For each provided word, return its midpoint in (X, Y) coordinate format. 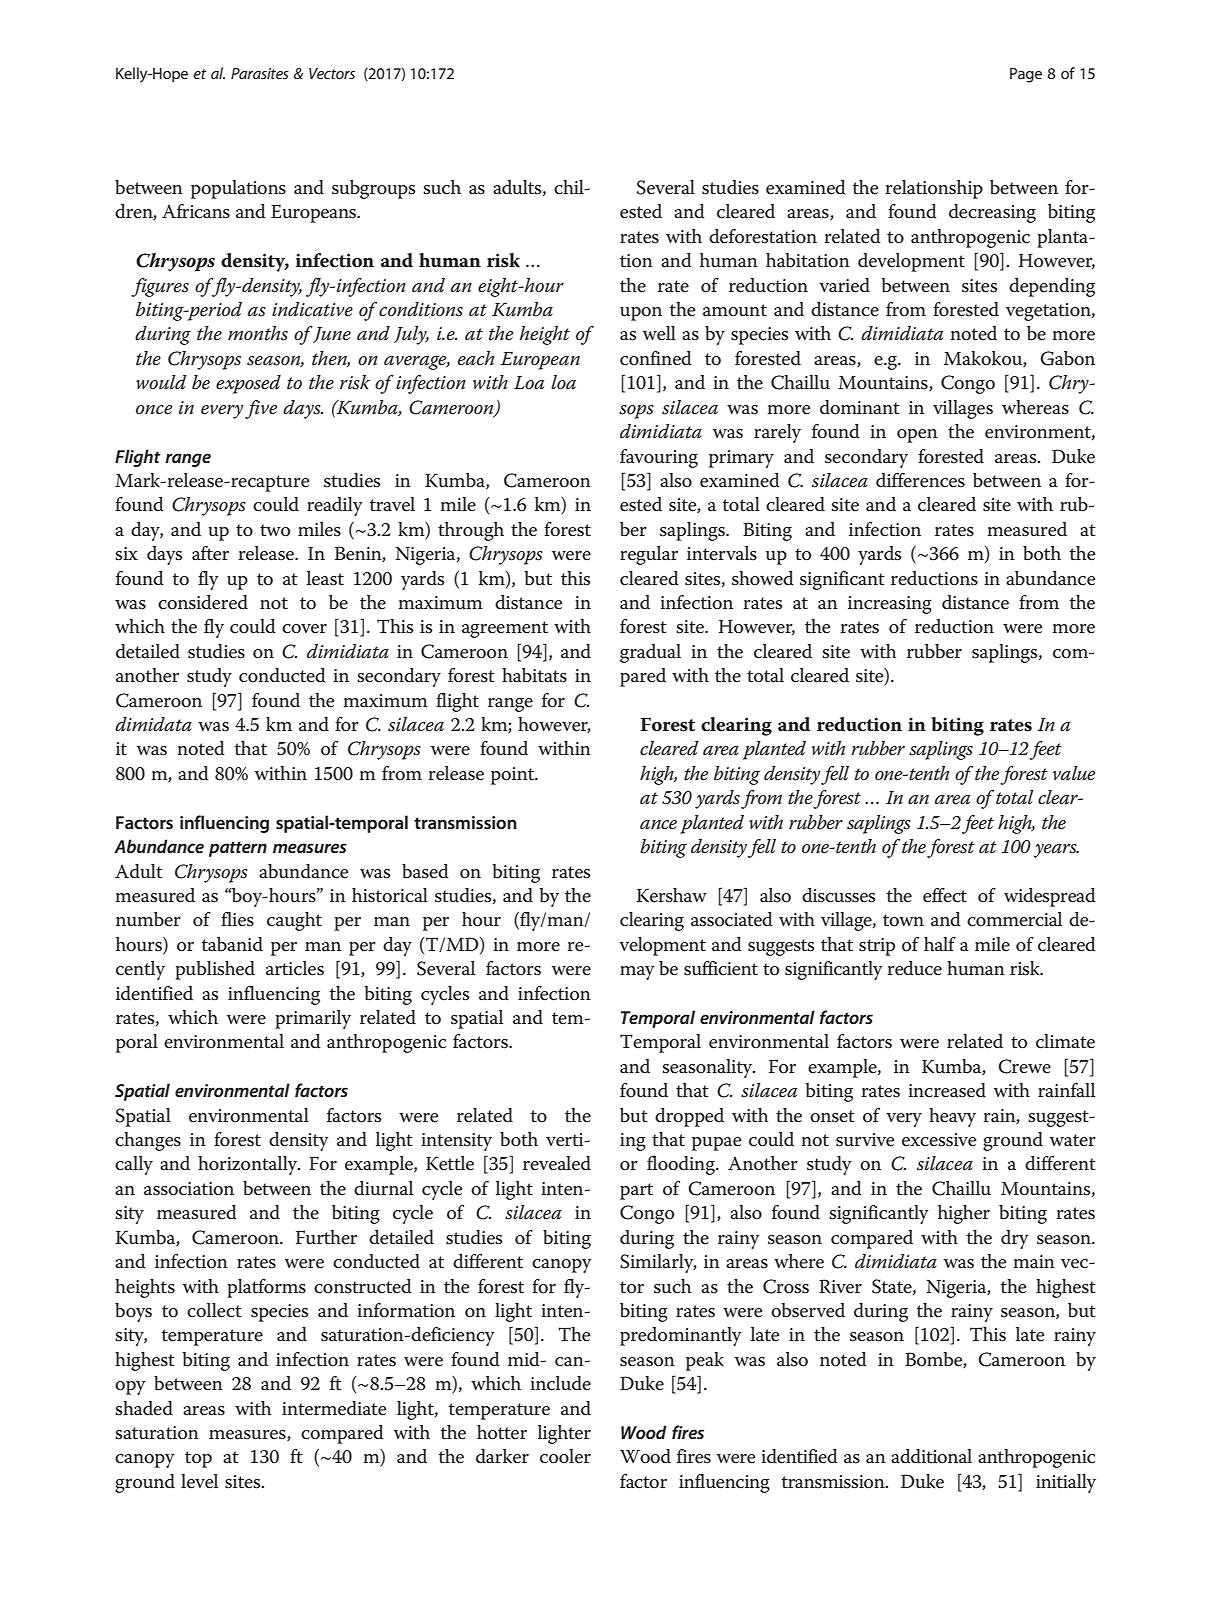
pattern (238, 849)
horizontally (249, 1165)
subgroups (373, 189)
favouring (659, 458)
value (1074, 773)
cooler (565, 1456)
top (198, 1459)
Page (1026, 75)
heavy (952, 1117)
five (261, 409)
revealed (557, 1163)
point (514, 776)
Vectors (332, 73)
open (917, 436)
